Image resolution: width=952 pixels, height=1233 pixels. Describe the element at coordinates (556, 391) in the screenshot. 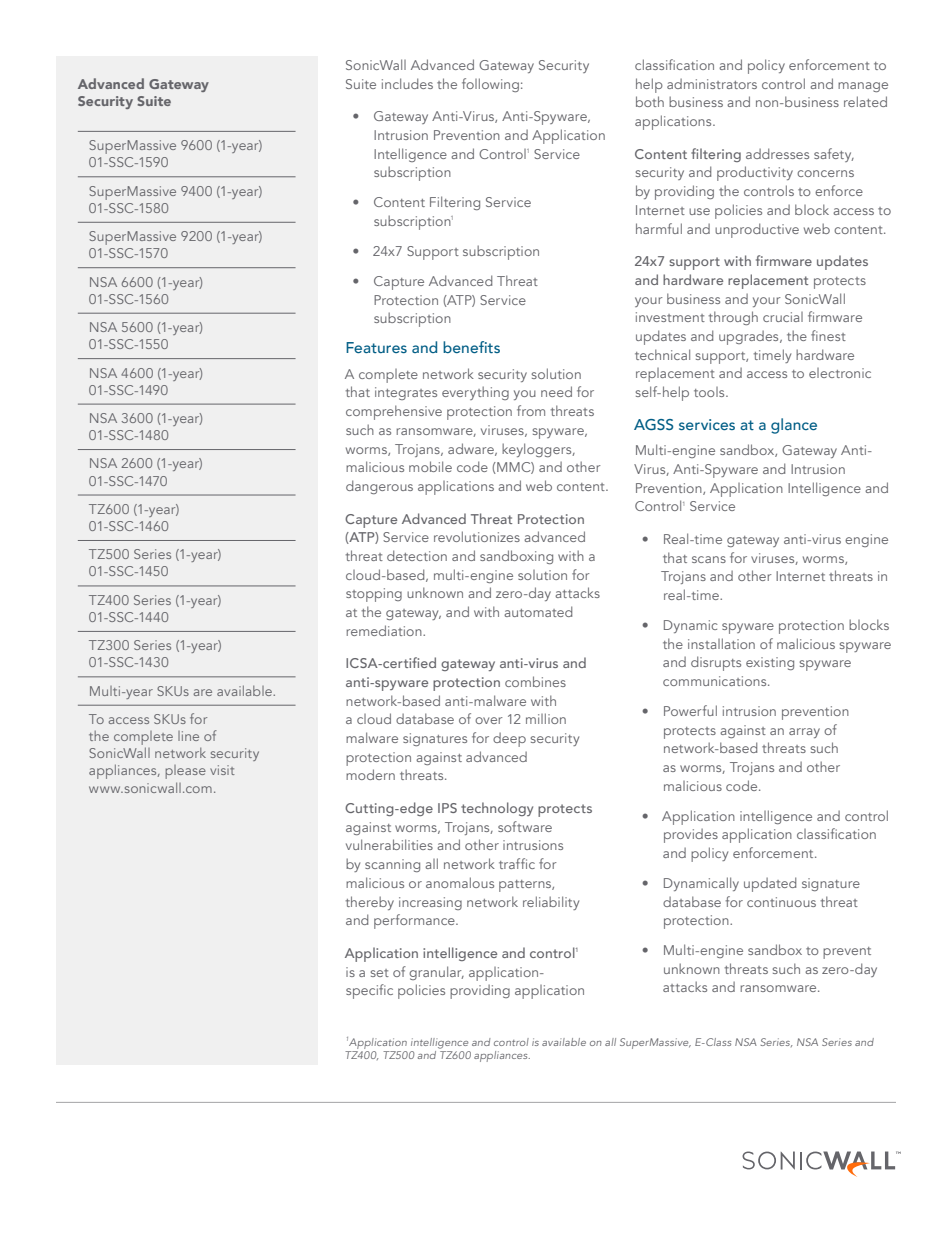

I see `need` at that location.
